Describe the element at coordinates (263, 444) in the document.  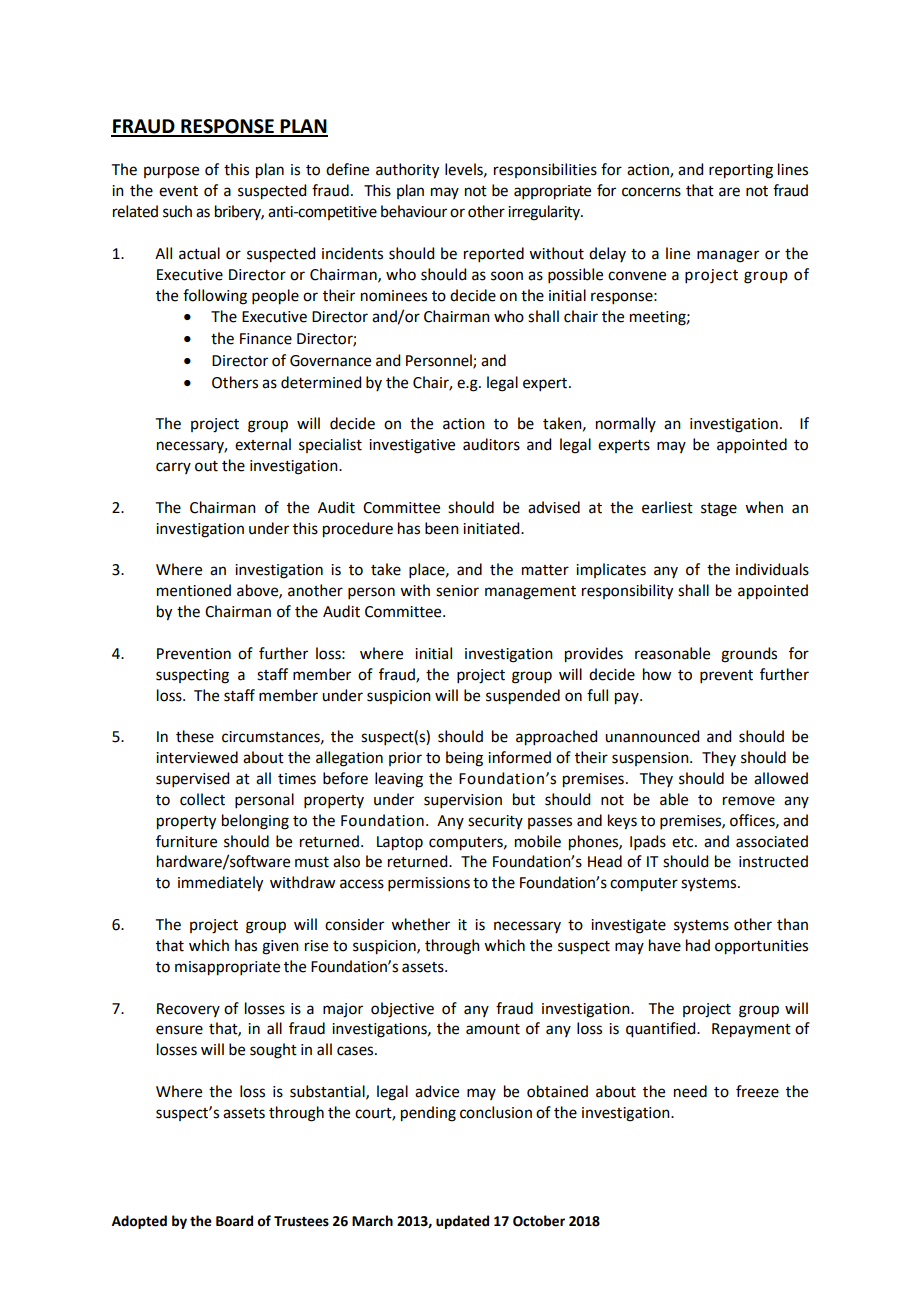
I see `external` at that location.
